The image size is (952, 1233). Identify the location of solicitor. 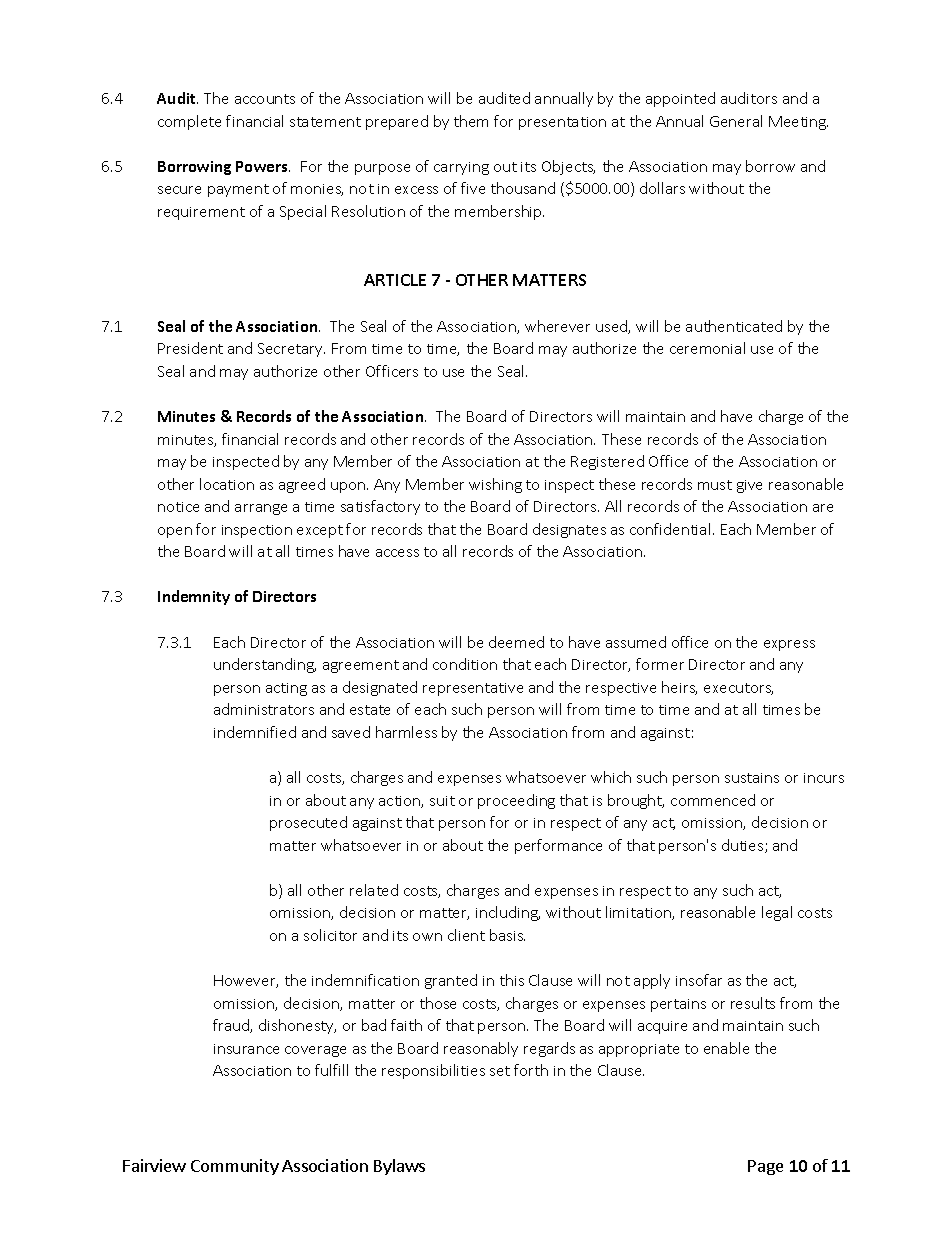
(330, 935).
